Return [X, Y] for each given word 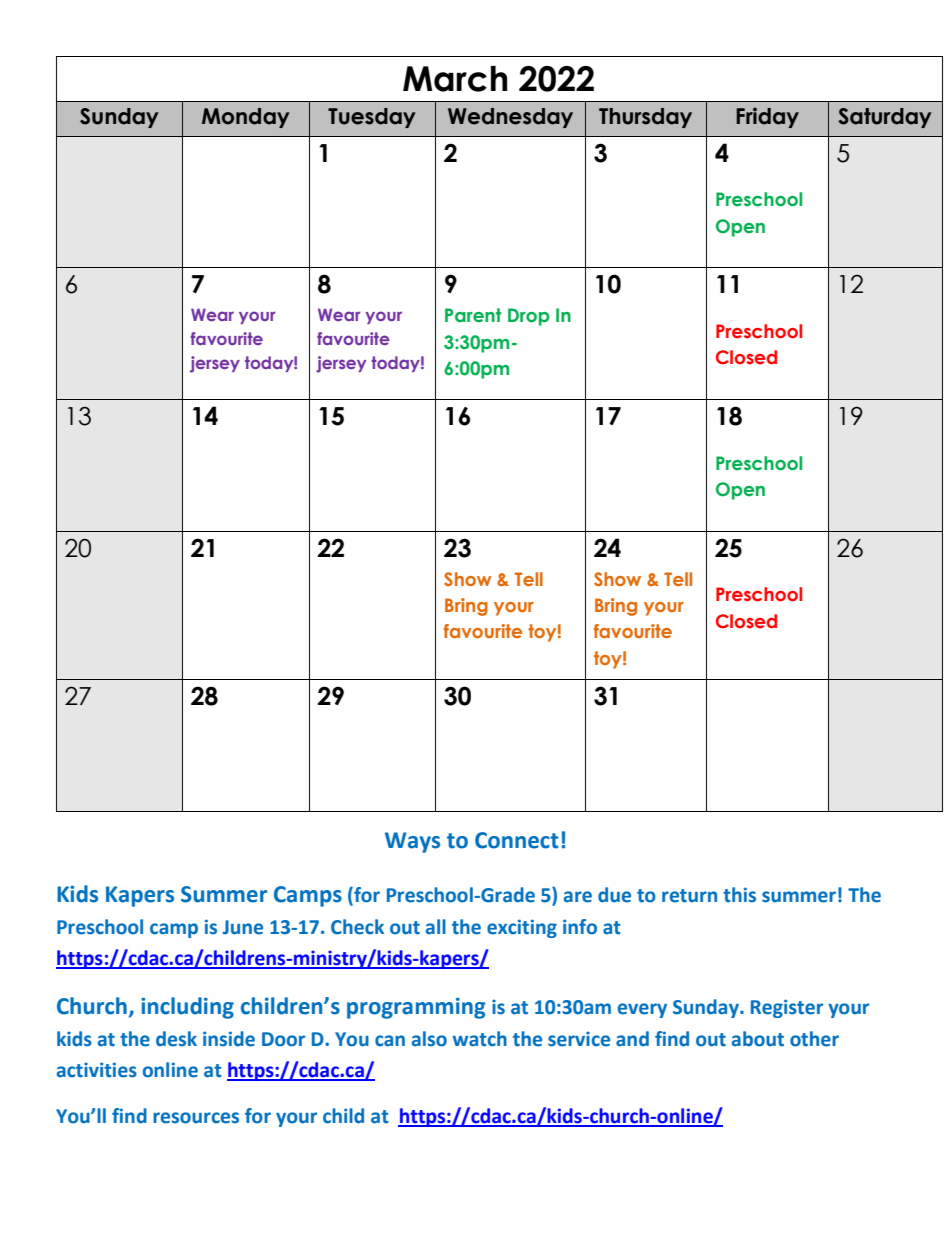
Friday [767, 117]
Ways [412, 842]
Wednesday [510, 118]
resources [196, 1118]
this [739, 895]
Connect [517, 840]
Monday [245, 118]
